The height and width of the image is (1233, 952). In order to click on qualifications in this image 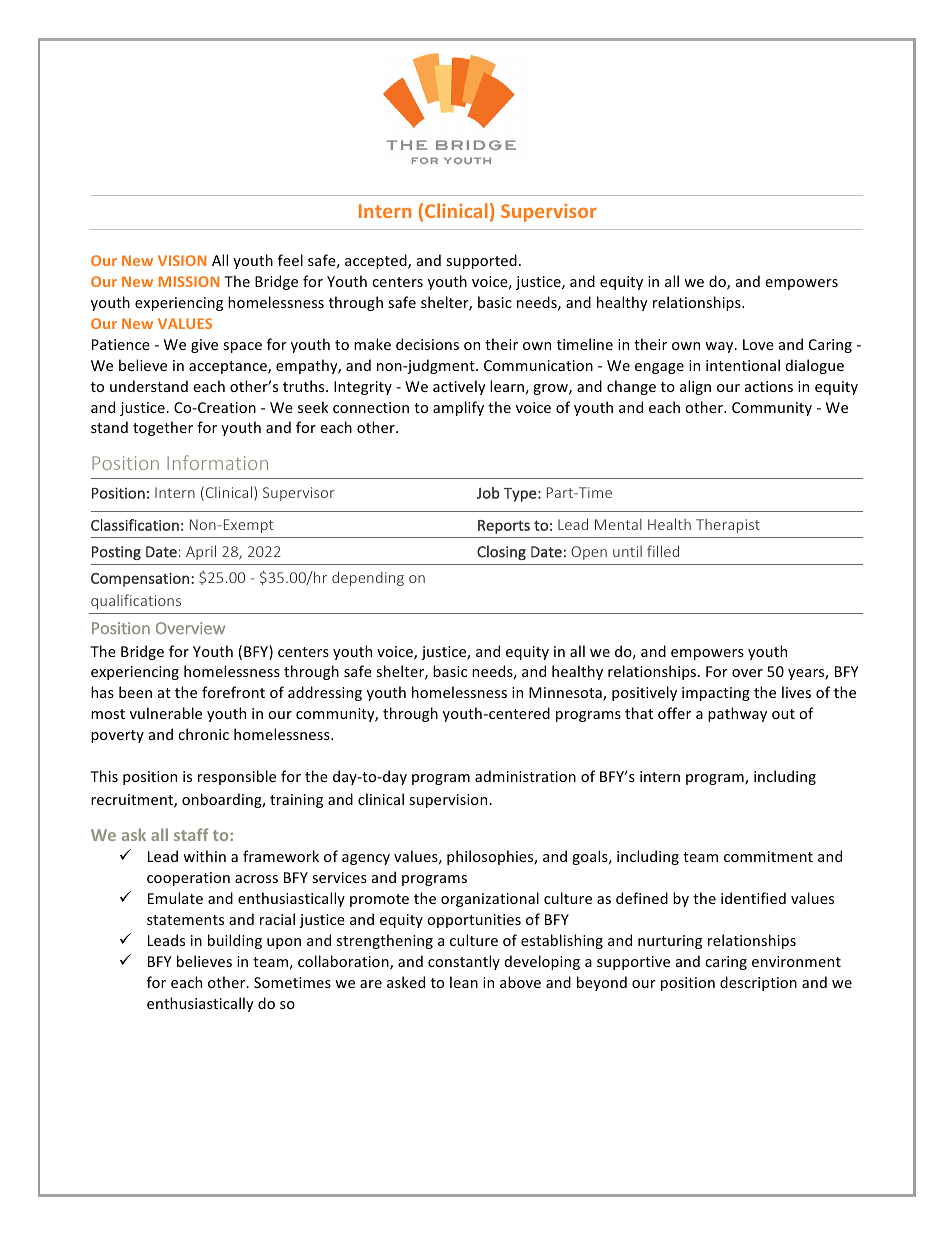, I will do `click(136, 601)`.
